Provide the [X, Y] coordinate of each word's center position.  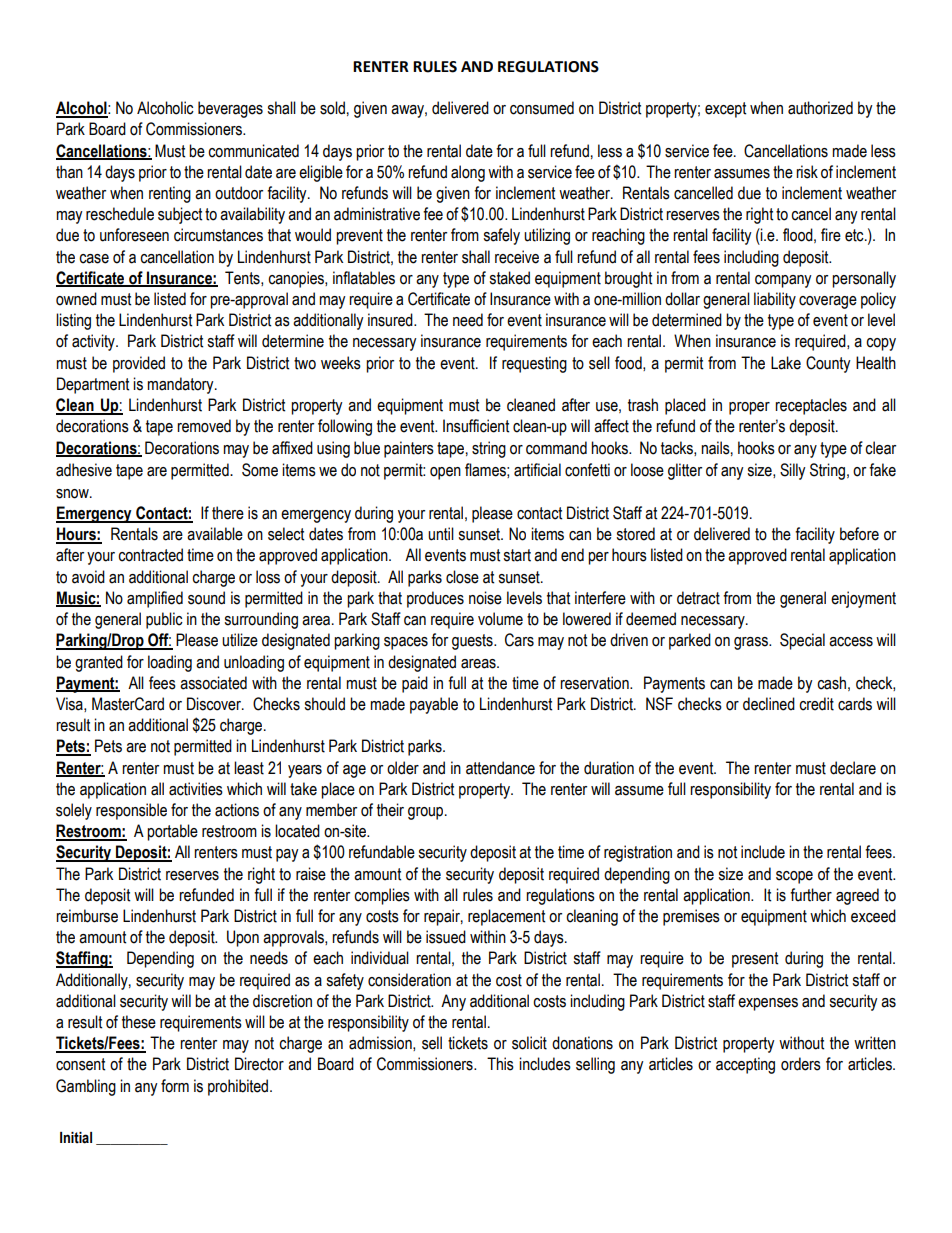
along [468, 173]
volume [500, 619]
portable [172, 832]
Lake [786, 363]
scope [794, 877]
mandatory [181, 385]
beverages [230, 109]
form [175, 1086]
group [427, 813]
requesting [534, 364]
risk [807, 172]
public [164, 620]
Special [802, 641]
